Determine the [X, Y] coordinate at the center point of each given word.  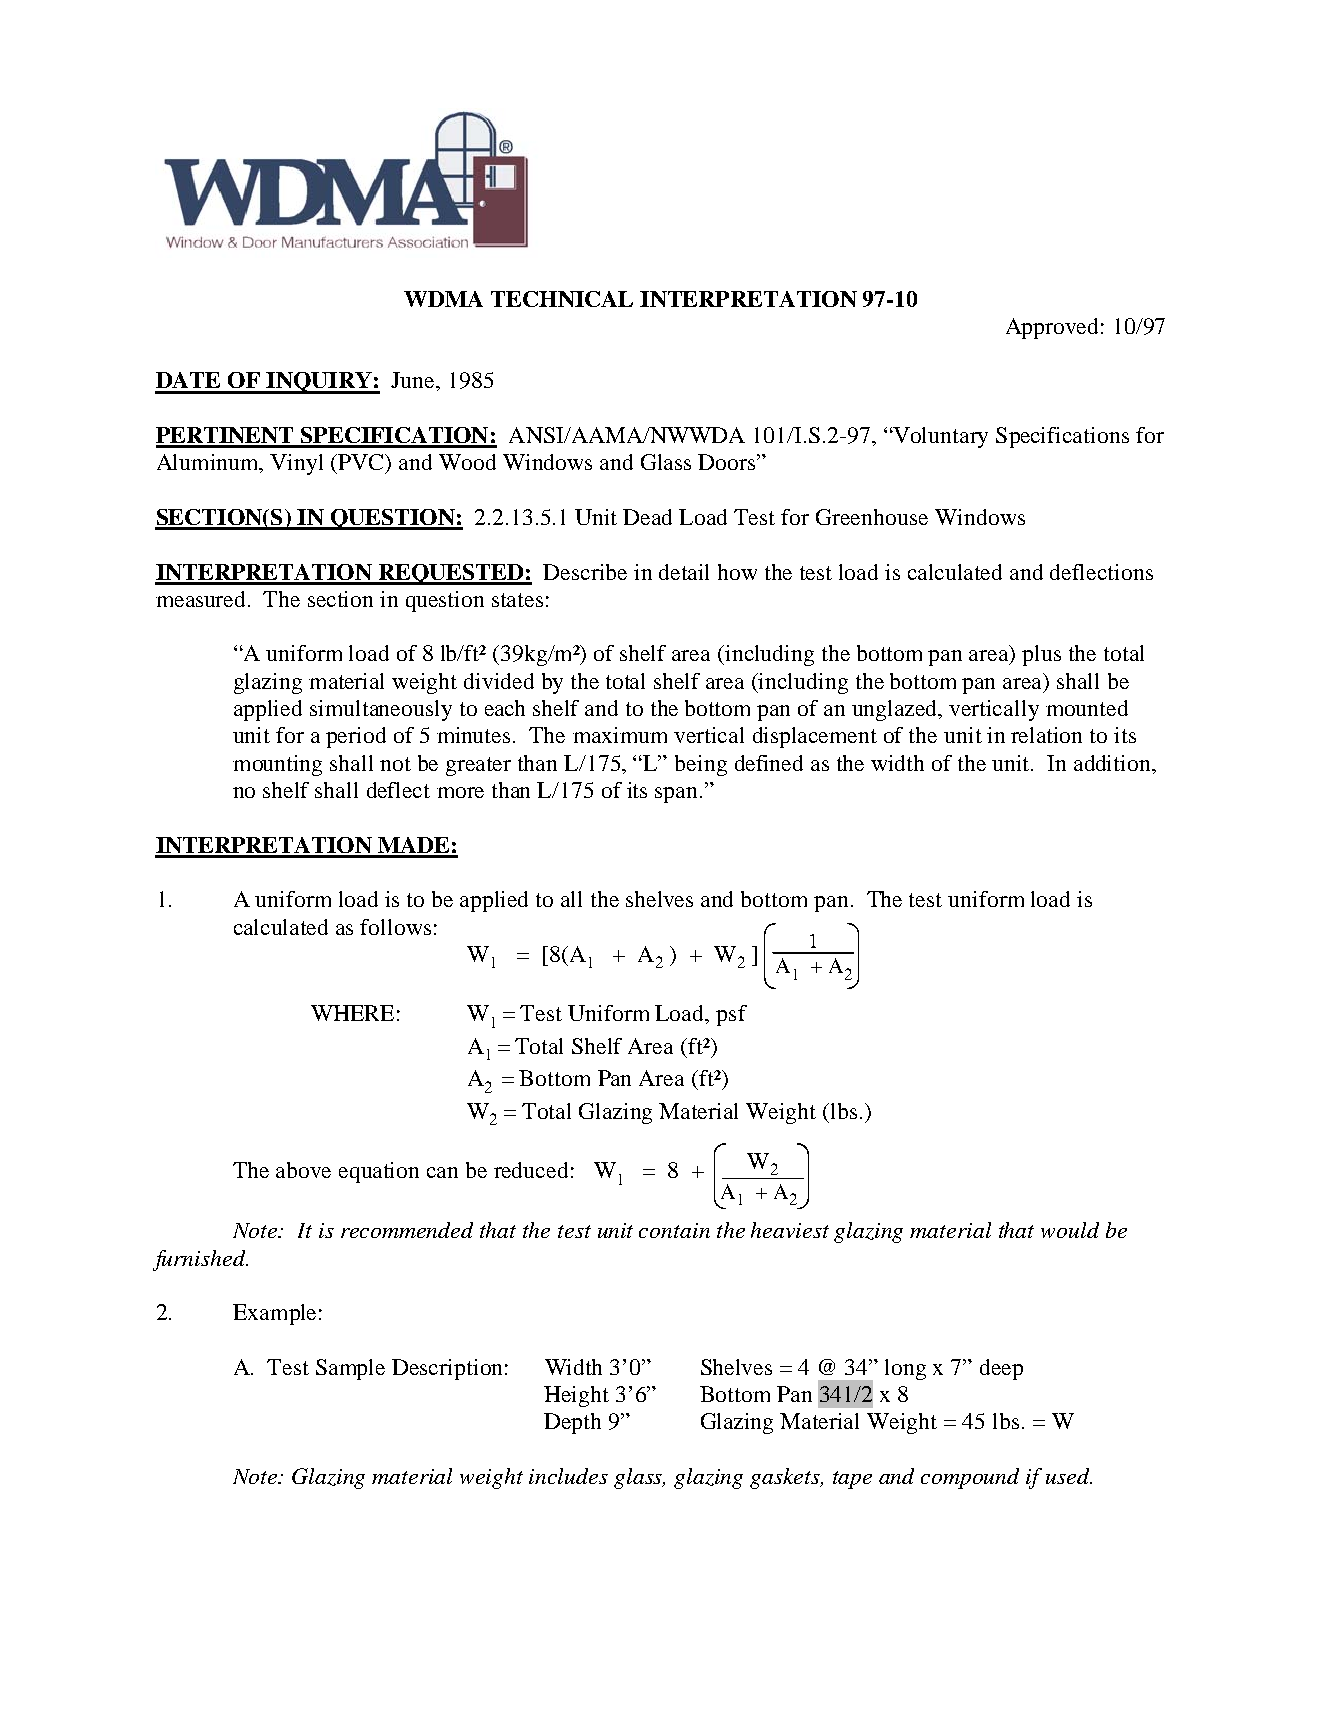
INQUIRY [319, 383]
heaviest [790, 1230]
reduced [531, 1170]
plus [1041, 655]
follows [395, 927]
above [303, 1170]
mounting [277, 765]
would [1070, 1230]
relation [1046, 735]
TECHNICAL [562, 299]
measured [202, 599]
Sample [350, 1369]
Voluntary [939, 437]
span [678, 795]
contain [674, 1230]
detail [684, 572]
